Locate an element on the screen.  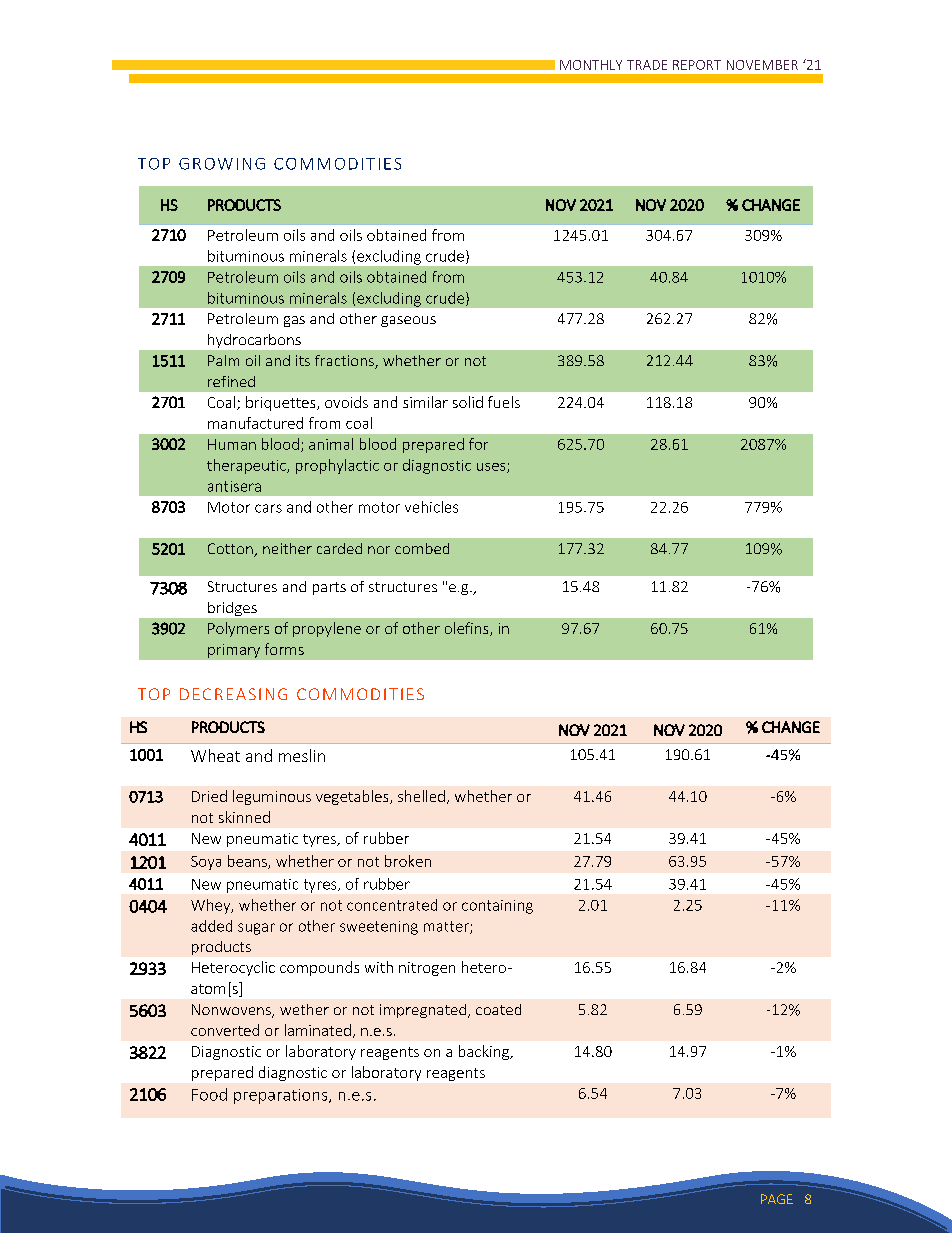
coated is located at coordinates (498, 1009).
